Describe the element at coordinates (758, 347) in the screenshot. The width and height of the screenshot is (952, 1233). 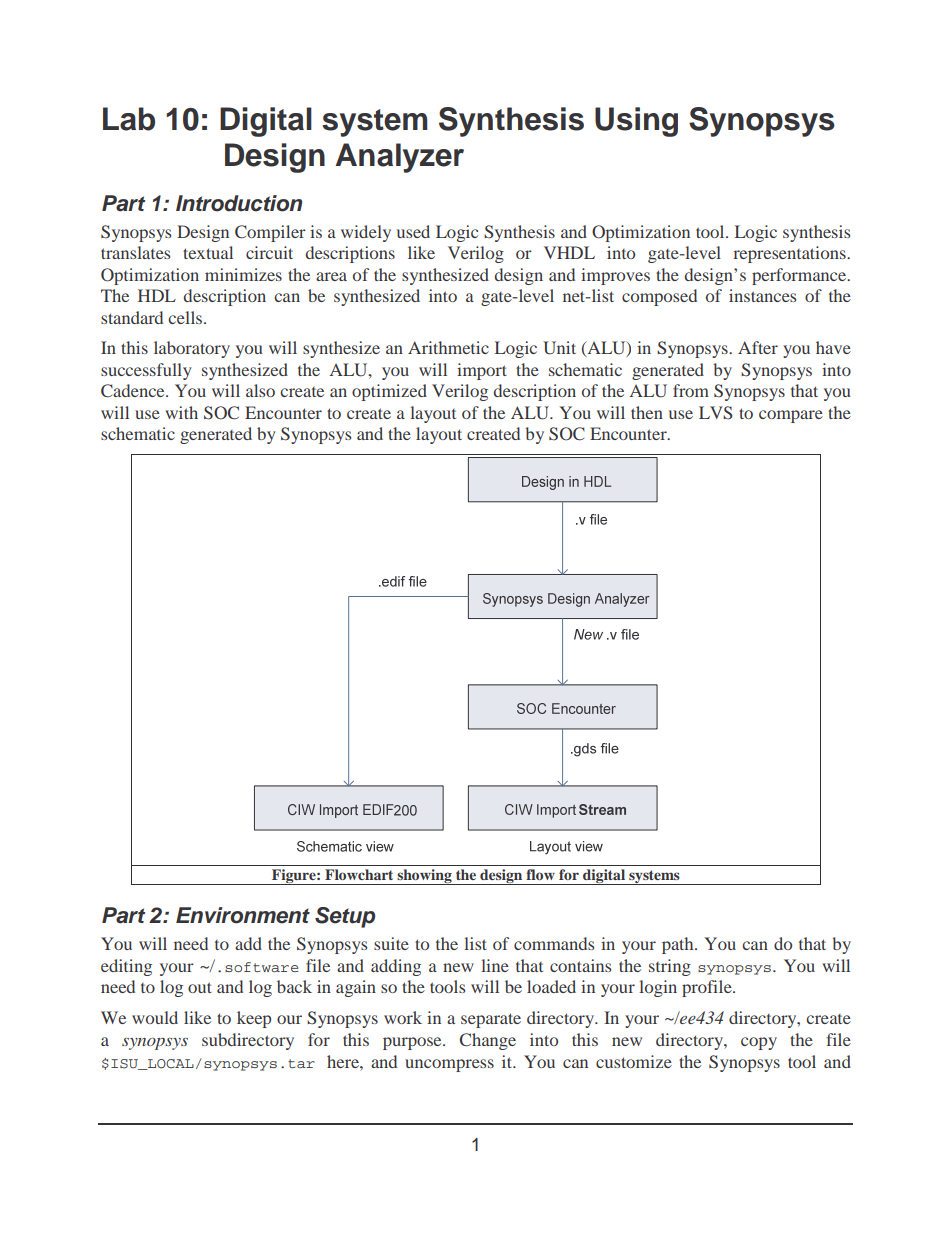
I see `After` at that location.
